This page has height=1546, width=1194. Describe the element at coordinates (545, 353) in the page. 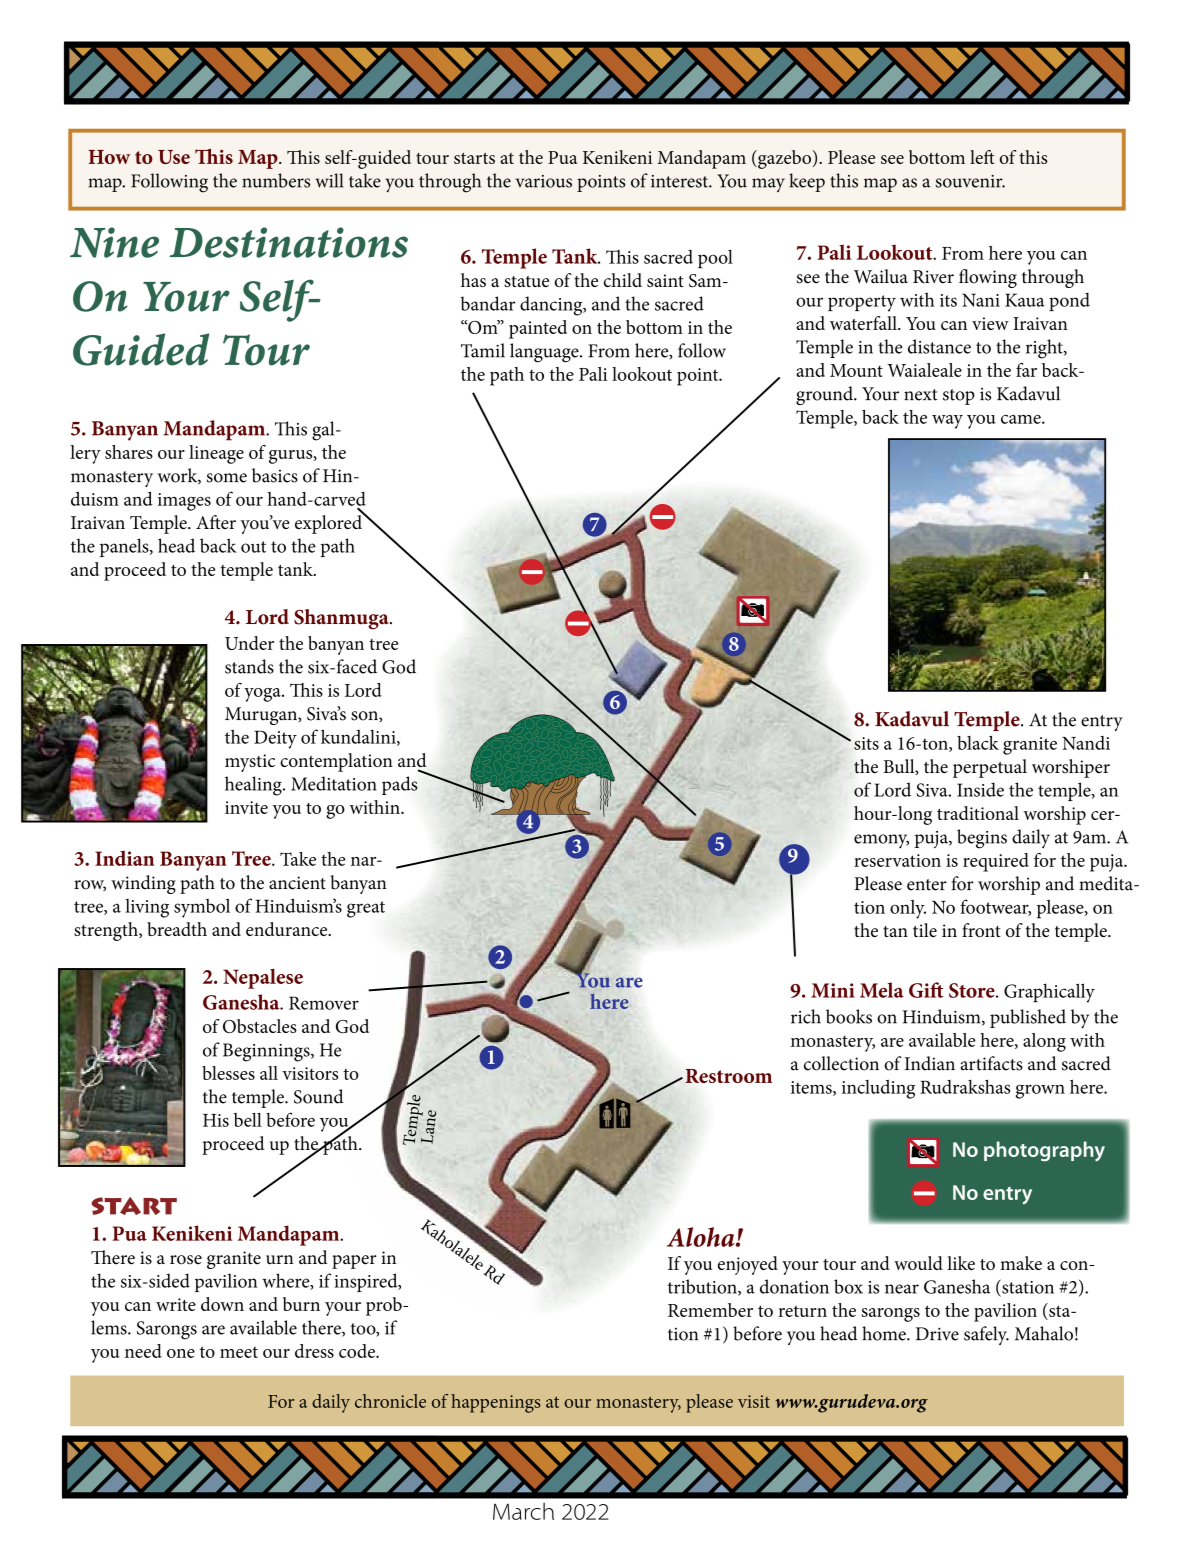

I see `language` at that location.
